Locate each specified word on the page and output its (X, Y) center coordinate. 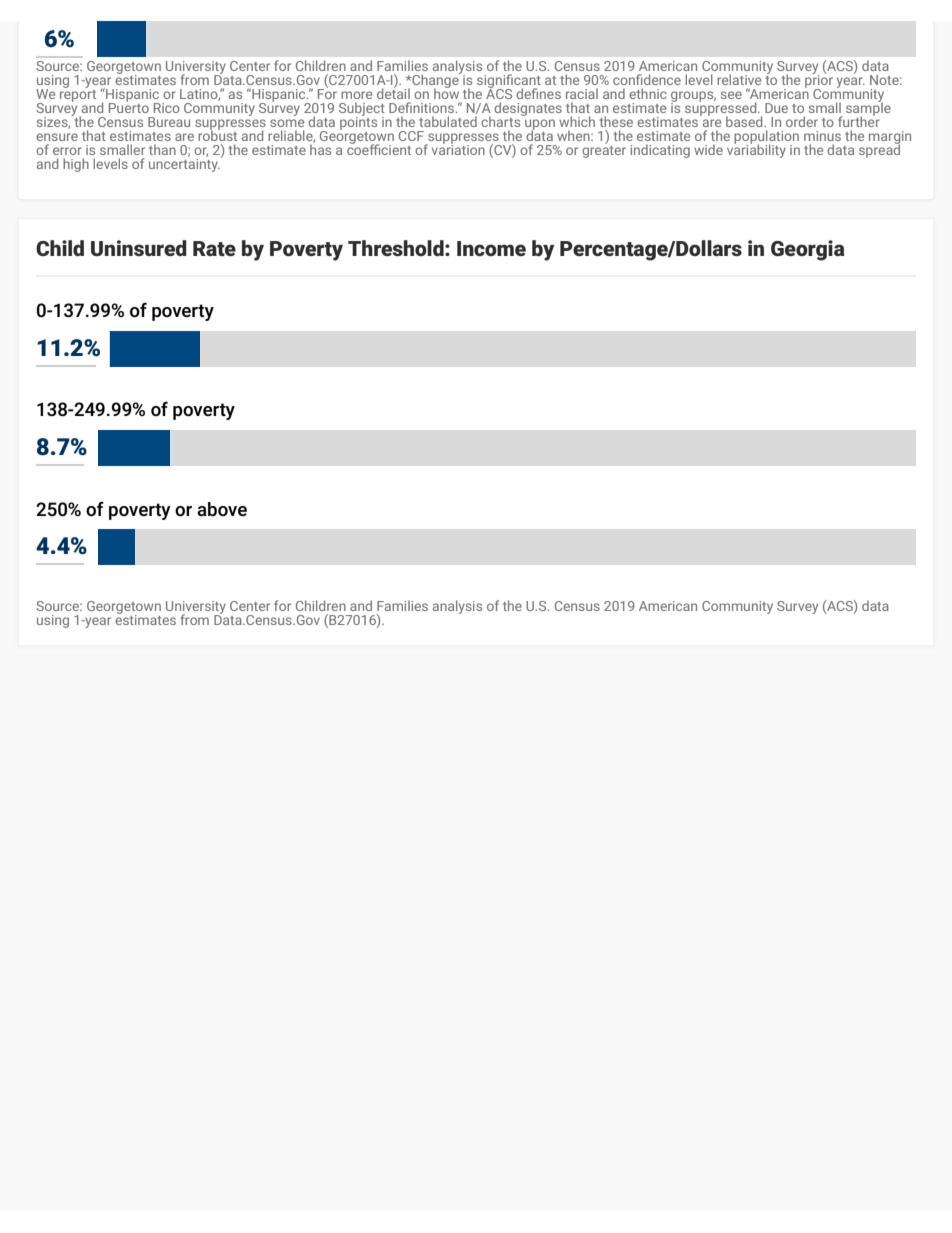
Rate (214, 248)
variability (756, 150)
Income (491, 248)
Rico (167, 108)
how (446, 92)
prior (819, 81)
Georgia (808, 250)
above (222, 509)
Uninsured (139, 248)
